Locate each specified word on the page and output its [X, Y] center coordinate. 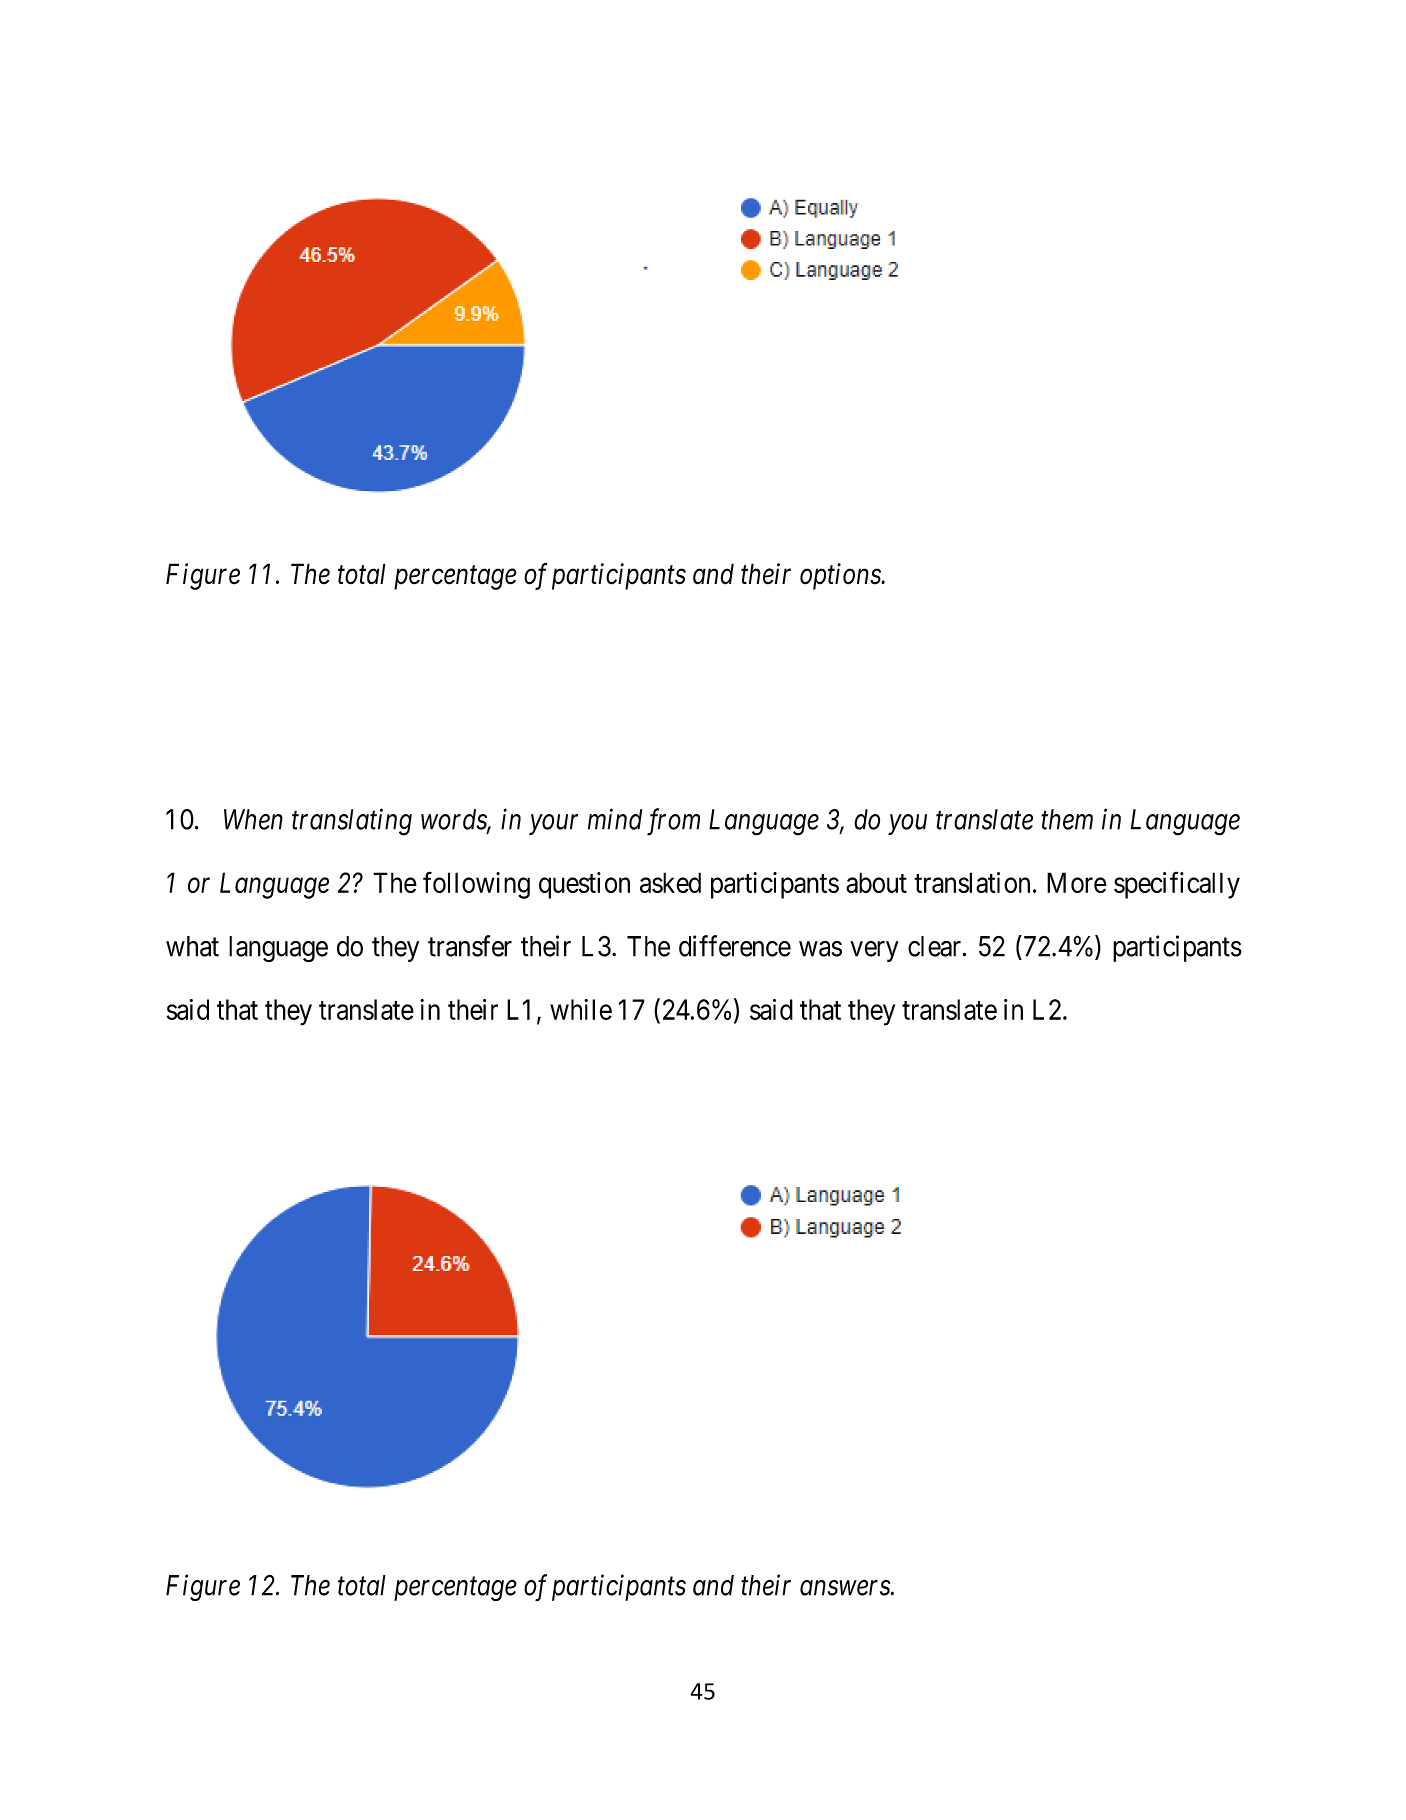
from [673, 822]
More [1077, 882]
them [1067, 819]
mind [615, 819]
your [553, 825]
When [253, 819]
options [841, 576]
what [192, 946]
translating [352, 822]
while [581, 1009]
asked [670, 882]
